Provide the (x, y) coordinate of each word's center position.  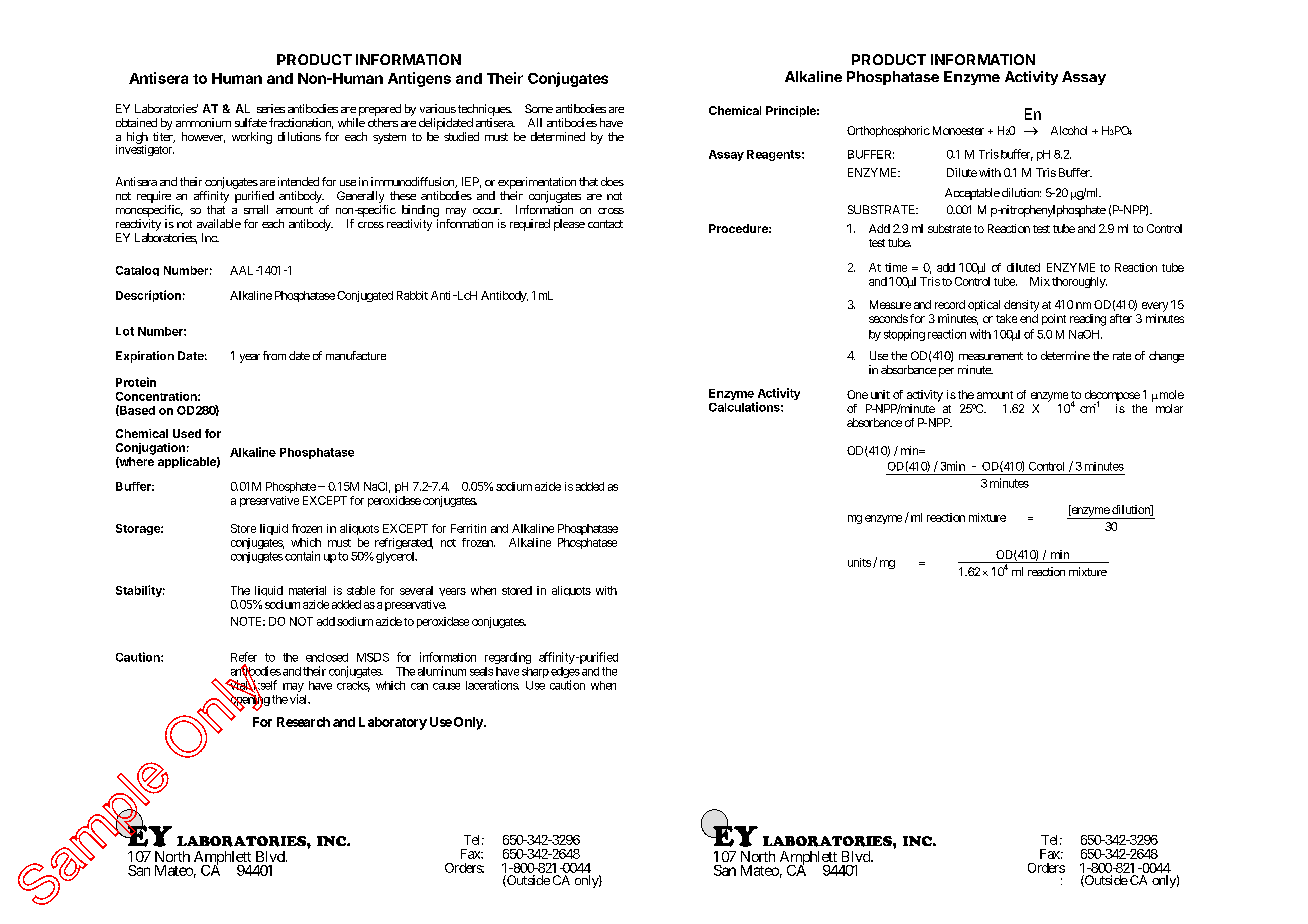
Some (539, 108)
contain (302, 556)
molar (1169, 408)
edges (565, 674)
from (274, 355)
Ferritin (468, 528)
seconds (888, 318)
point (1054, 319)
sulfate (251, 122)
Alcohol (1069, 130)
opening (249, 701)
